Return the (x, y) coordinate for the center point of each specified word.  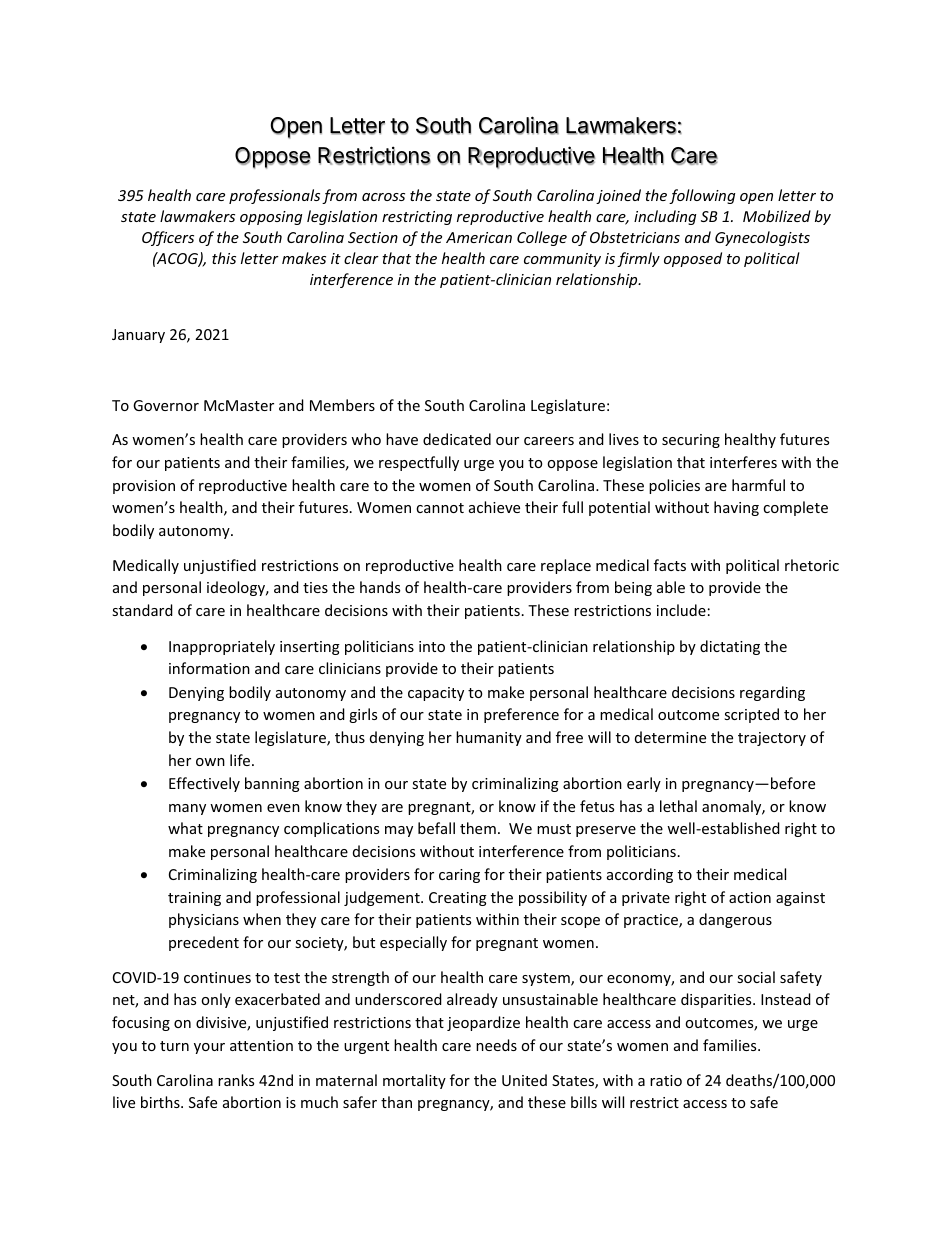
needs (496, 1045)
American (479, 237)
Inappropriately (222, 647)
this (224, 258)
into (432, 646)
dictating (730, 647)
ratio (666, 1080)
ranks (236, 1080)
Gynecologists (762, 238)
